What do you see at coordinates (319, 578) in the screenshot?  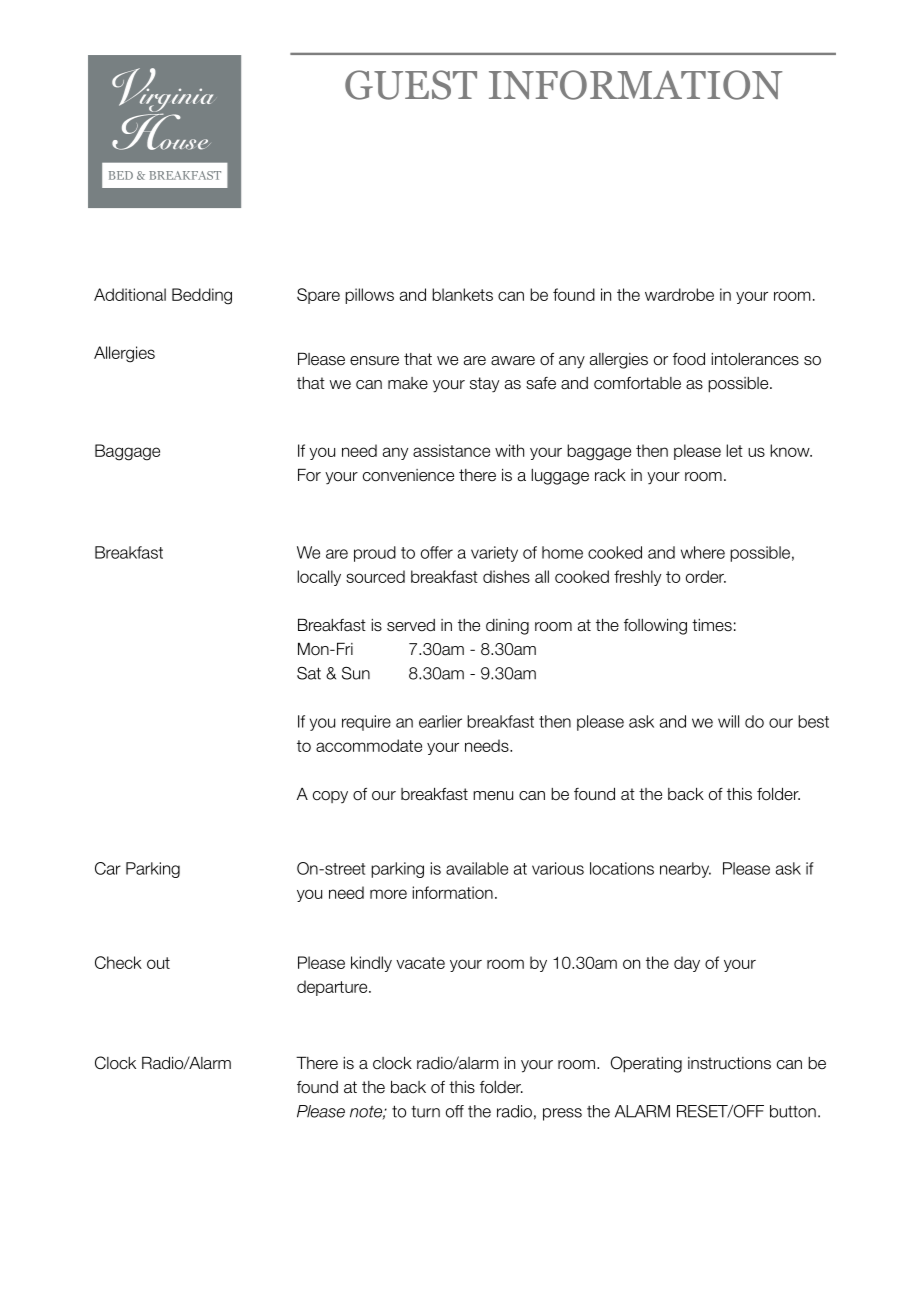 I see `locally` at bounding box center [319, 578].
